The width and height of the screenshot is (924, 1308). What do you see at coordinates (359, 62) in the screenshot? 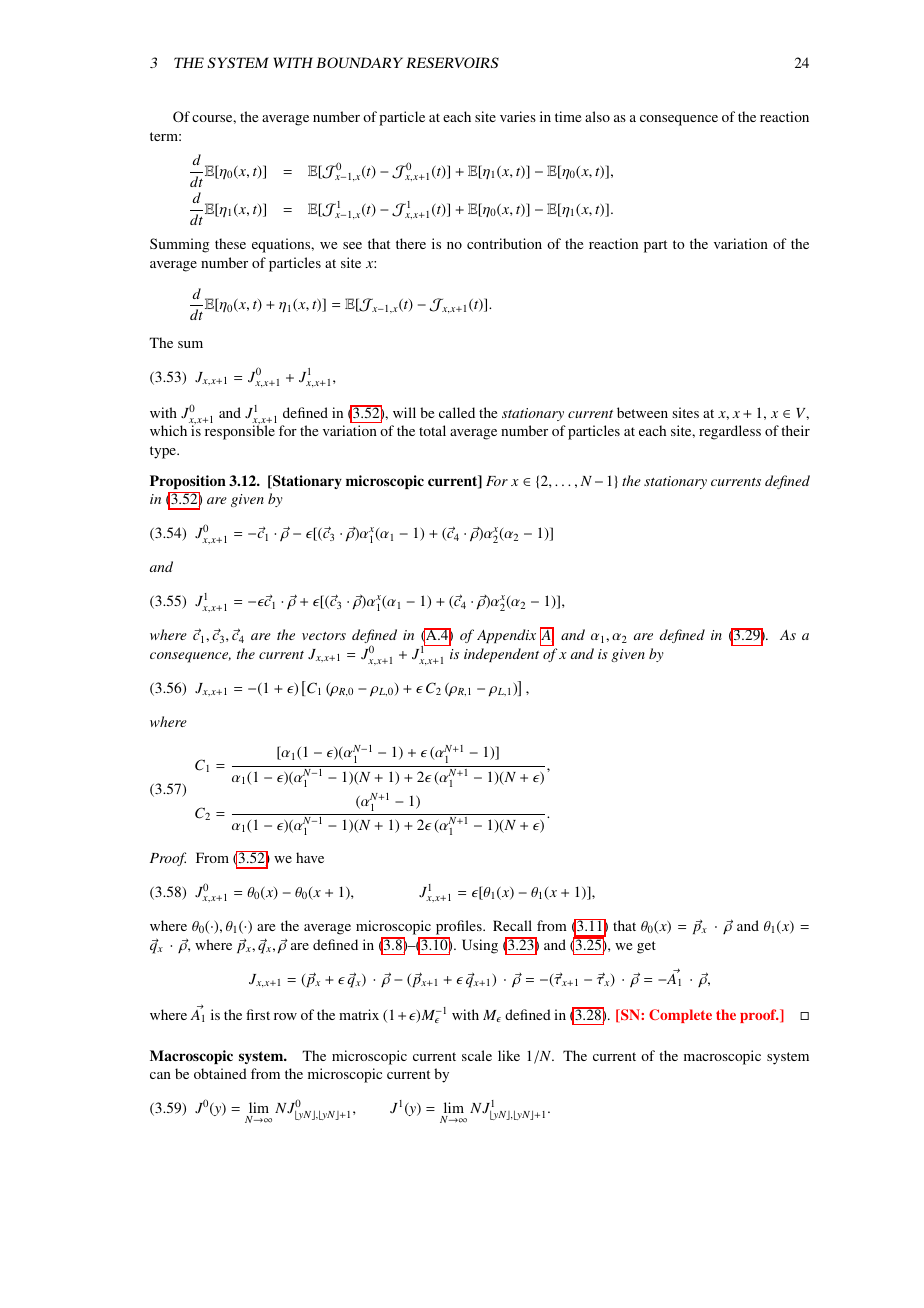
I see `BOUNDARY` at bounding box center [359, 62].
